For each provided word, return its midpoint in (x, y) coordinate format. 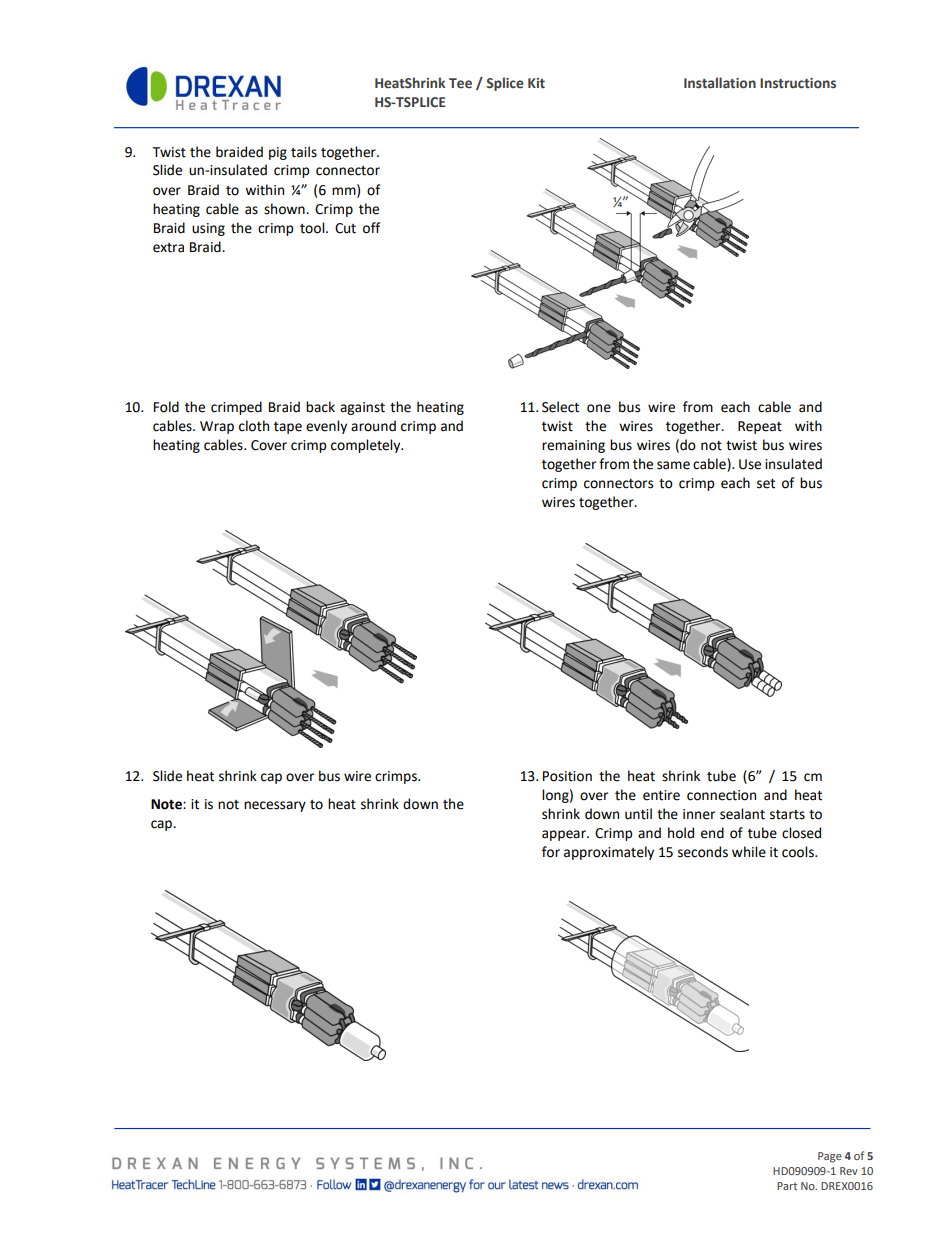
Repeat (760, 427)
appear (565, 835)
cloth (254, 426)
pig (278, 153)
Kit (536, 83)
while (749, 852)
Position (567, 776)
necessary (275, 806)
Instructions (798, 83)
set (766, 484)
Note (167, 804)
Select (560, 407)
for (551, 852)
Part (787, 1186)
